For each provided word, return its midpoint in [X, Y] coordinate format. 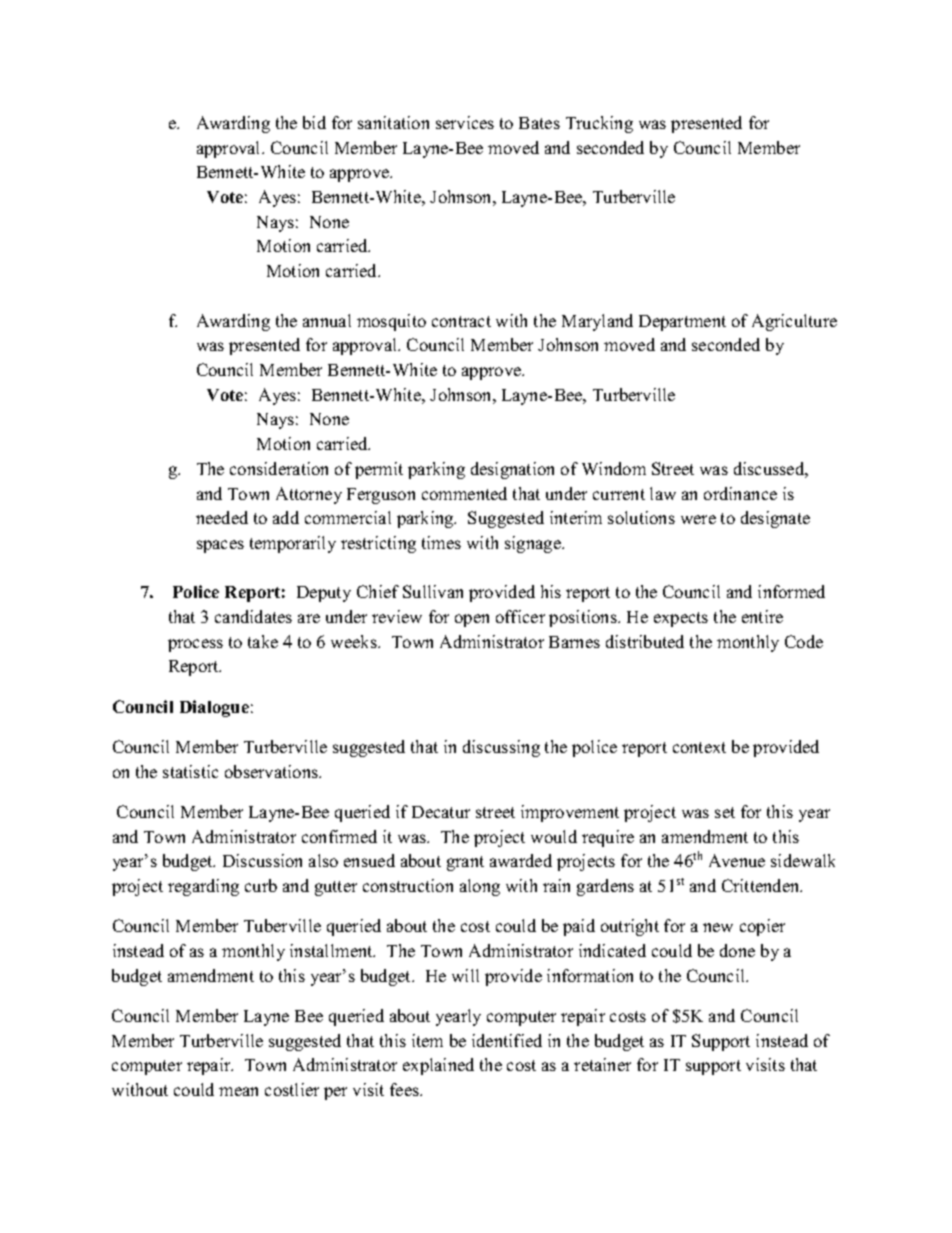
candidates [253, 616]
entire [762, 616]
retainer [602, 1064]
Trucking [599, 124]
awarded [521, 860]
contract [461, 321]
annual [327, 320]
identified [507, 1040]
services [465, 122]
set [725, 812]
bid [314, 122]
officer [520, 616]
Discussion [262, 860]
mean [238, 1091]
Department [682, 323]
